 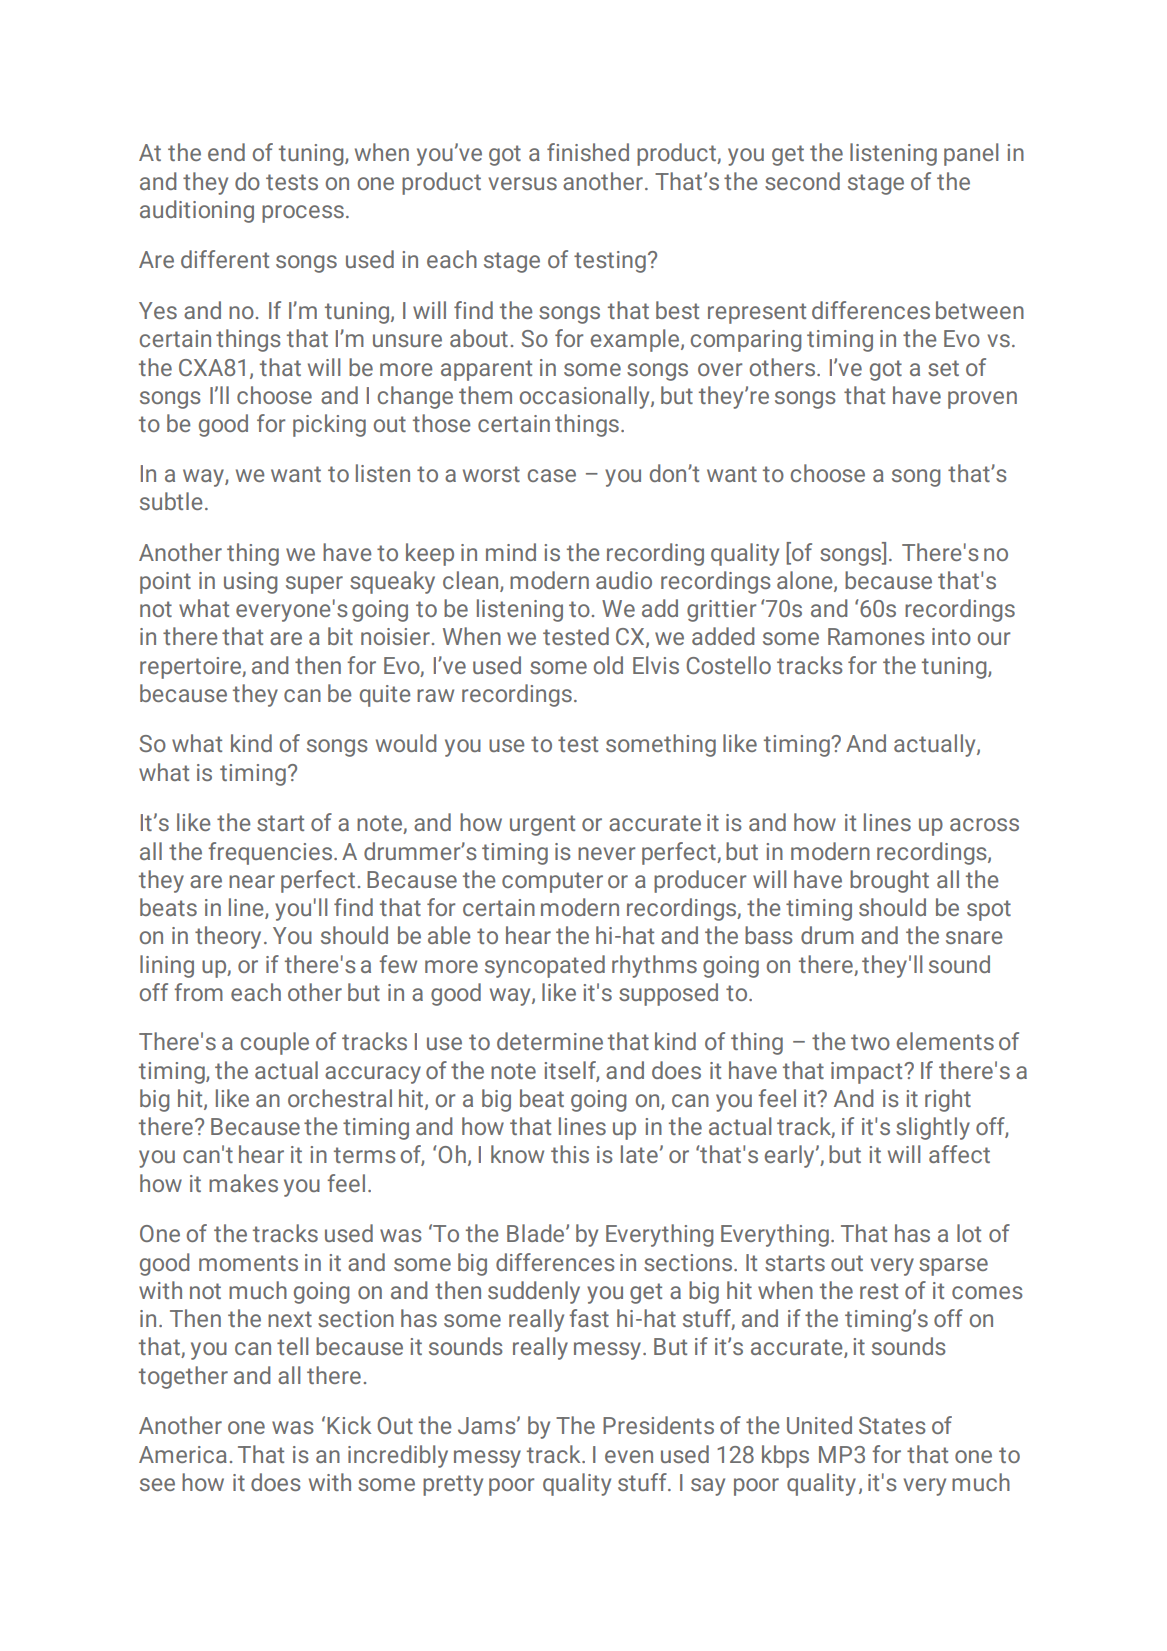 What do you see at coordinates (588, 152) in the image?
I see `finished` at bounding box center [588, 152].
